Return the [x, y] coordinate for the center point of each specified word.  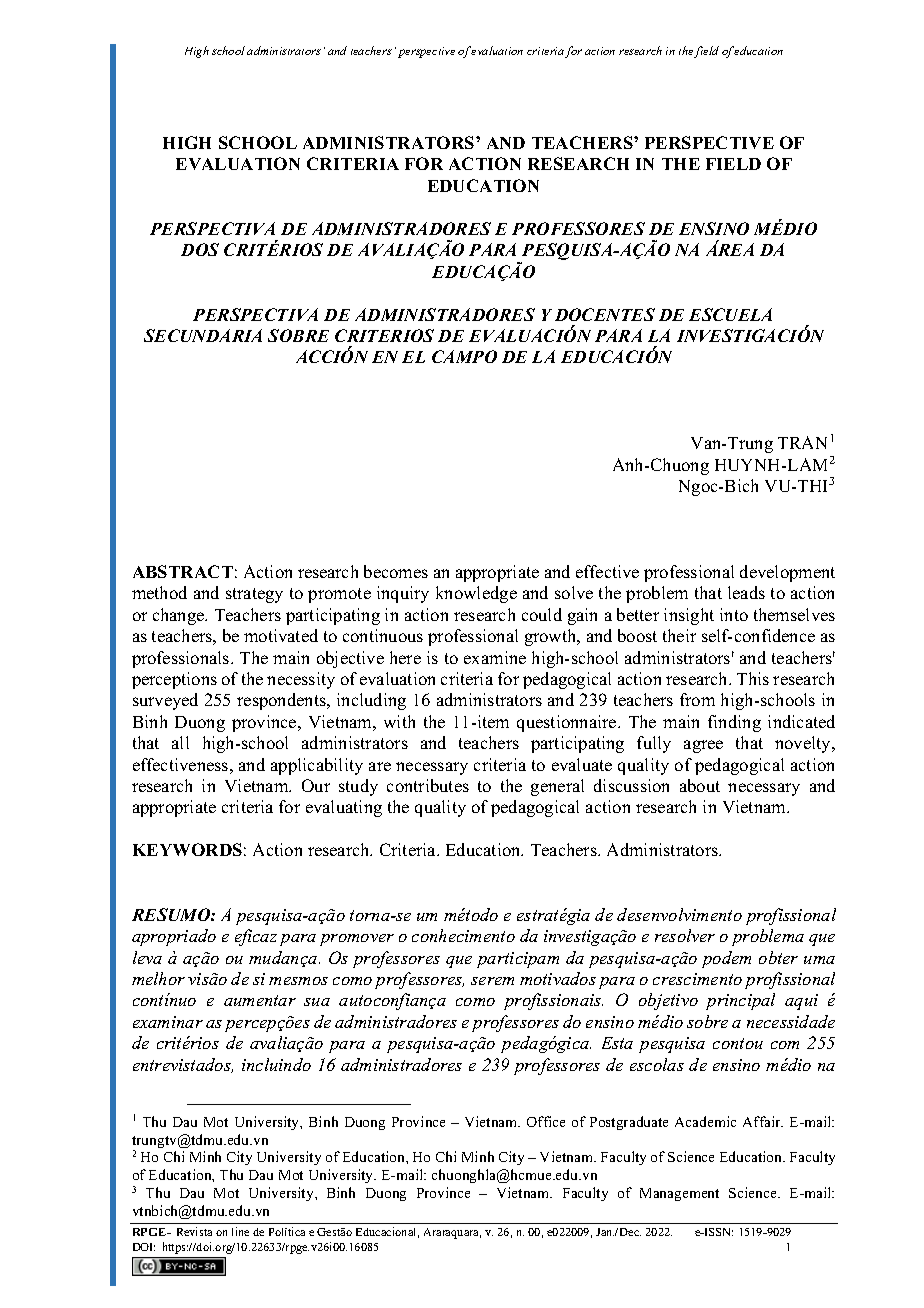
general [557, 787]
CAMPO [464, 356]
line [240, 1231]
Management [679, 1194]
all [180, 742]
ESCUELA [730, 314]
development [787, 573]
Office [546, 1121]
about [700, 785]
